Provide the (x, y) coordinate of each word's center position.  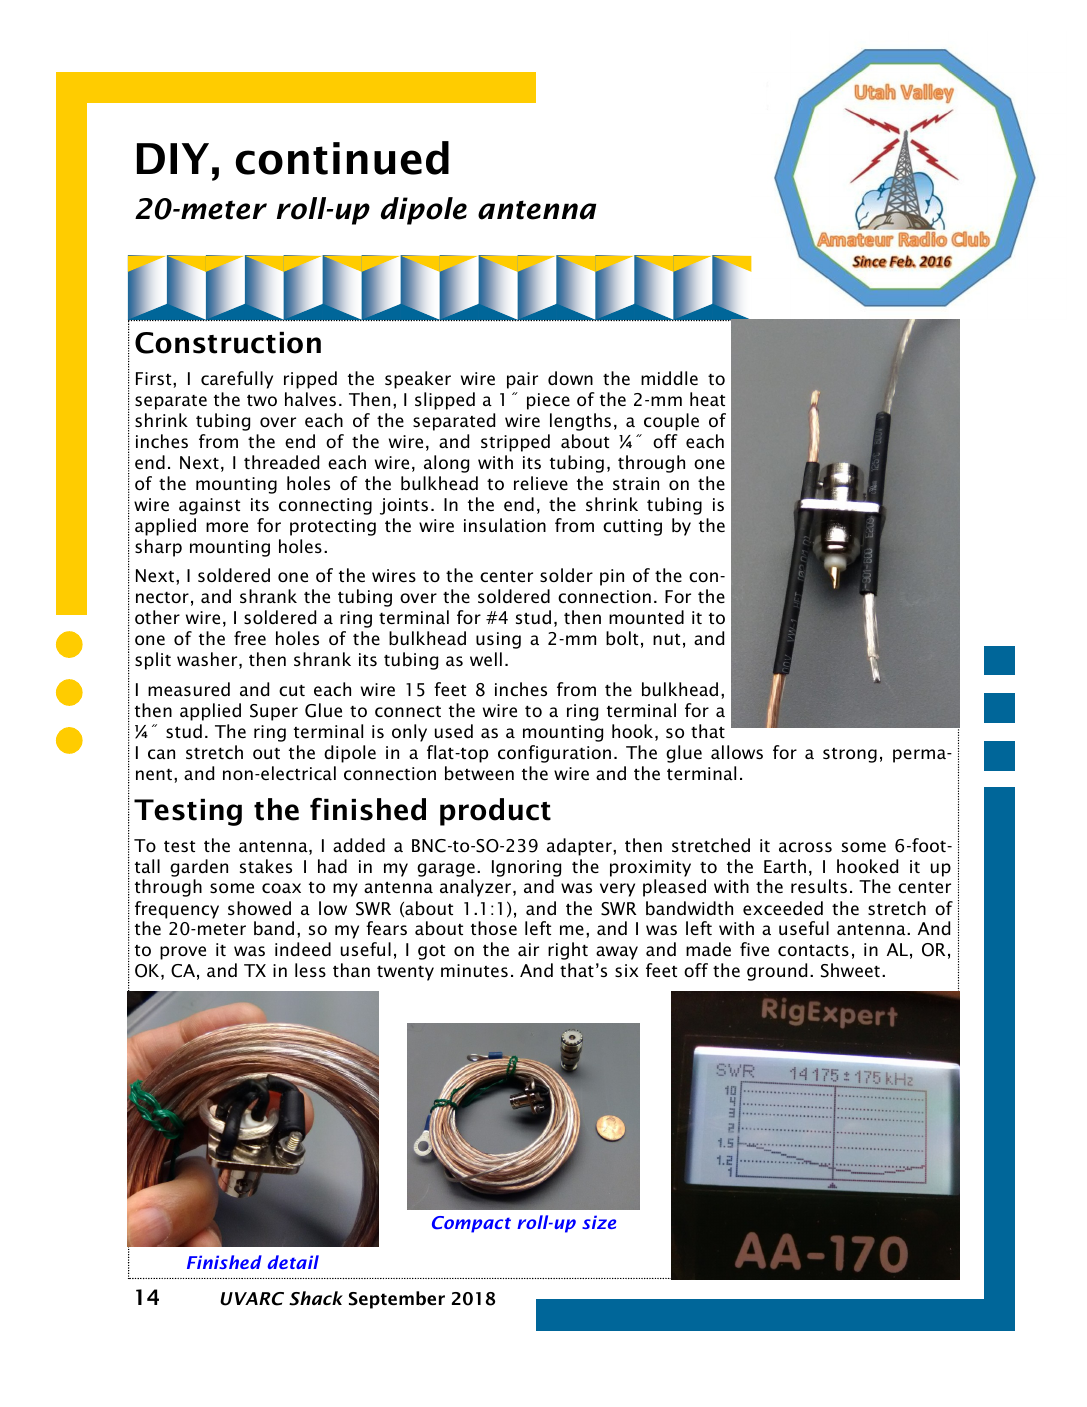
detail (293, 1262)
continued (342, 158)
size (599, 1222)
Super (274, 712)
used (454, 731)
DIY (173, 158)
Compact (471, 1224)
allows (737, 752)
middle (669, 378)
